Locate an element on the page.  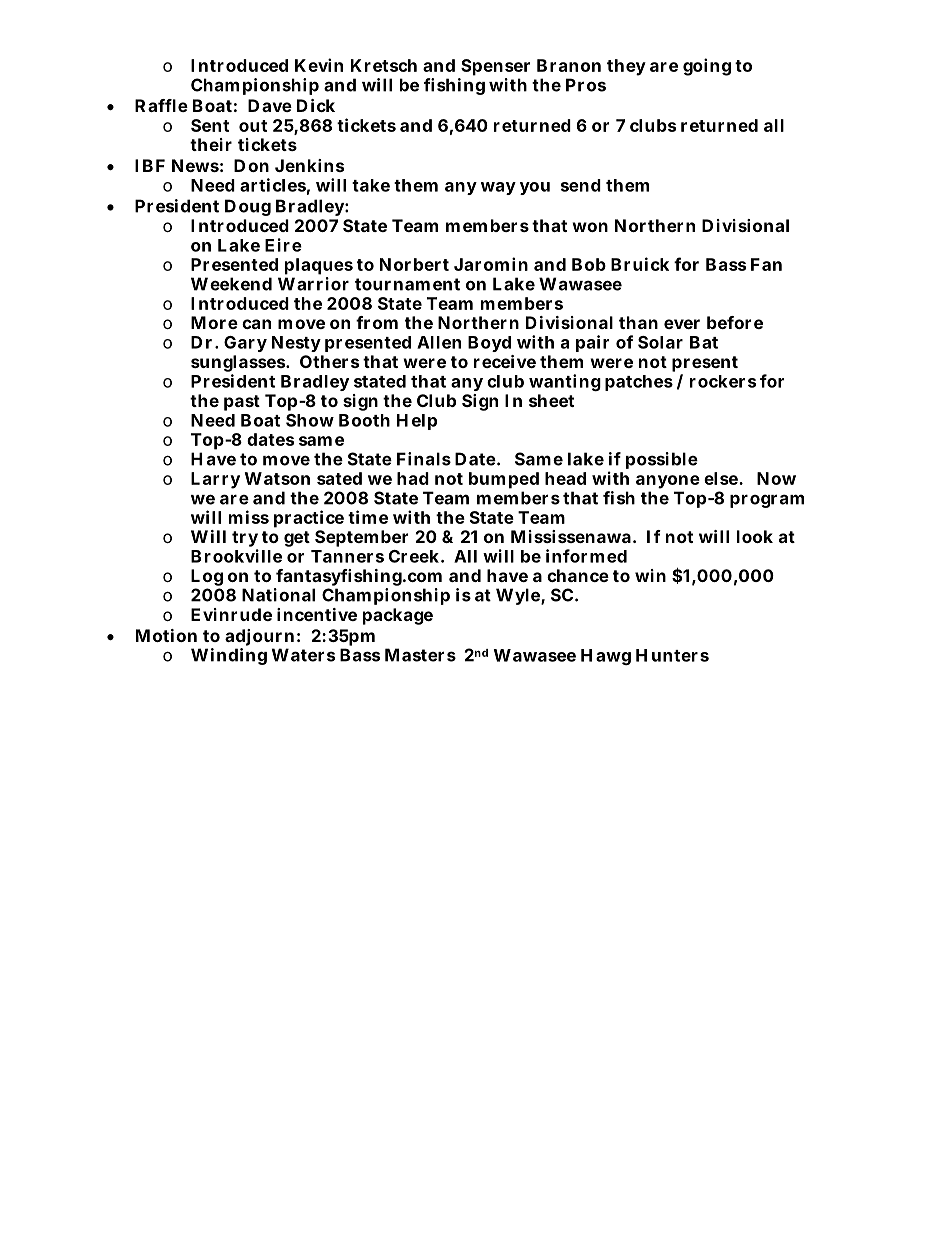
Hunters is located at coordinates (672, 655).
